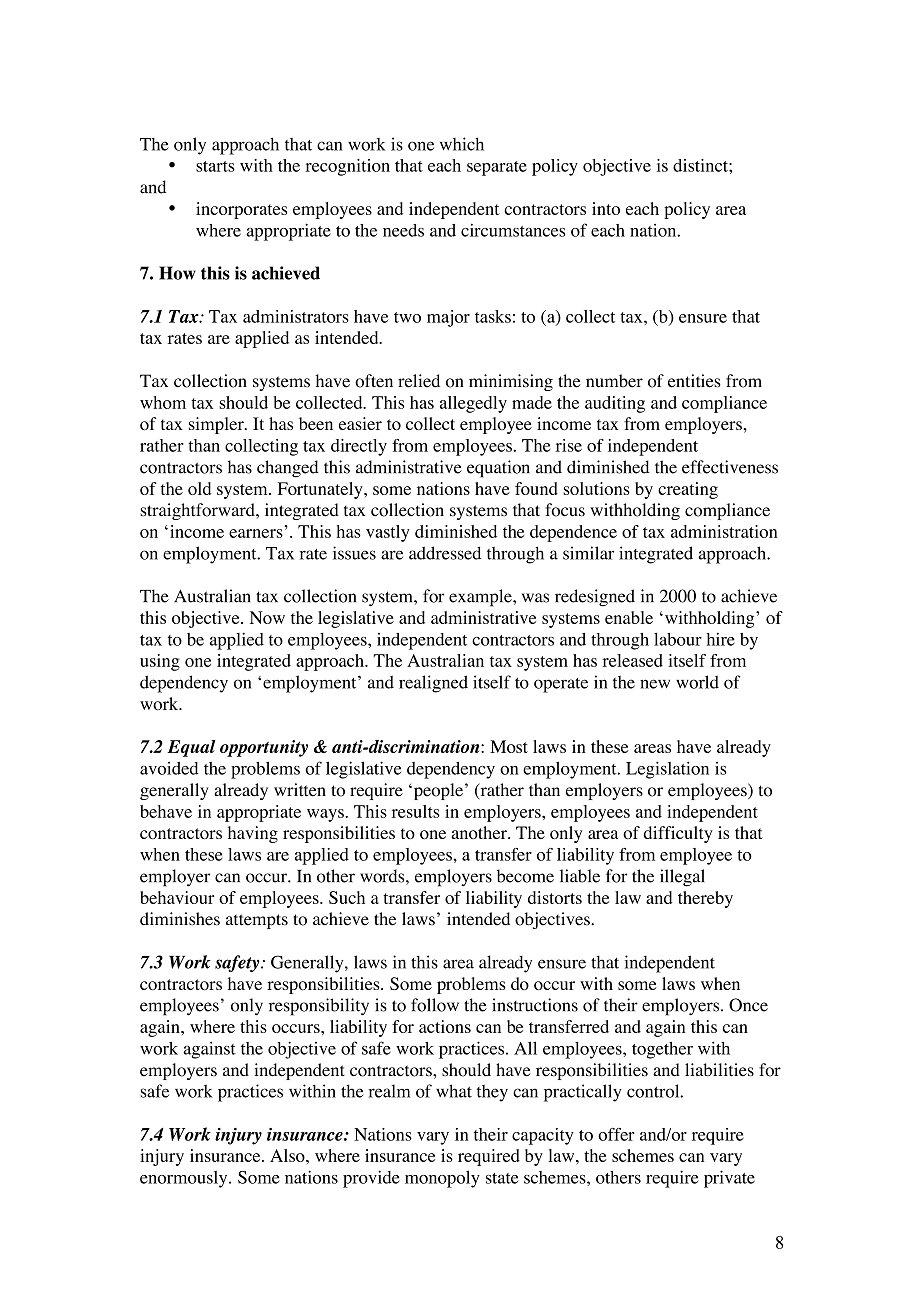 The image size is (924, 1308). Describe the element at coordinates (442, 1179) in the screenshot. I see `monopoly` at that location.
